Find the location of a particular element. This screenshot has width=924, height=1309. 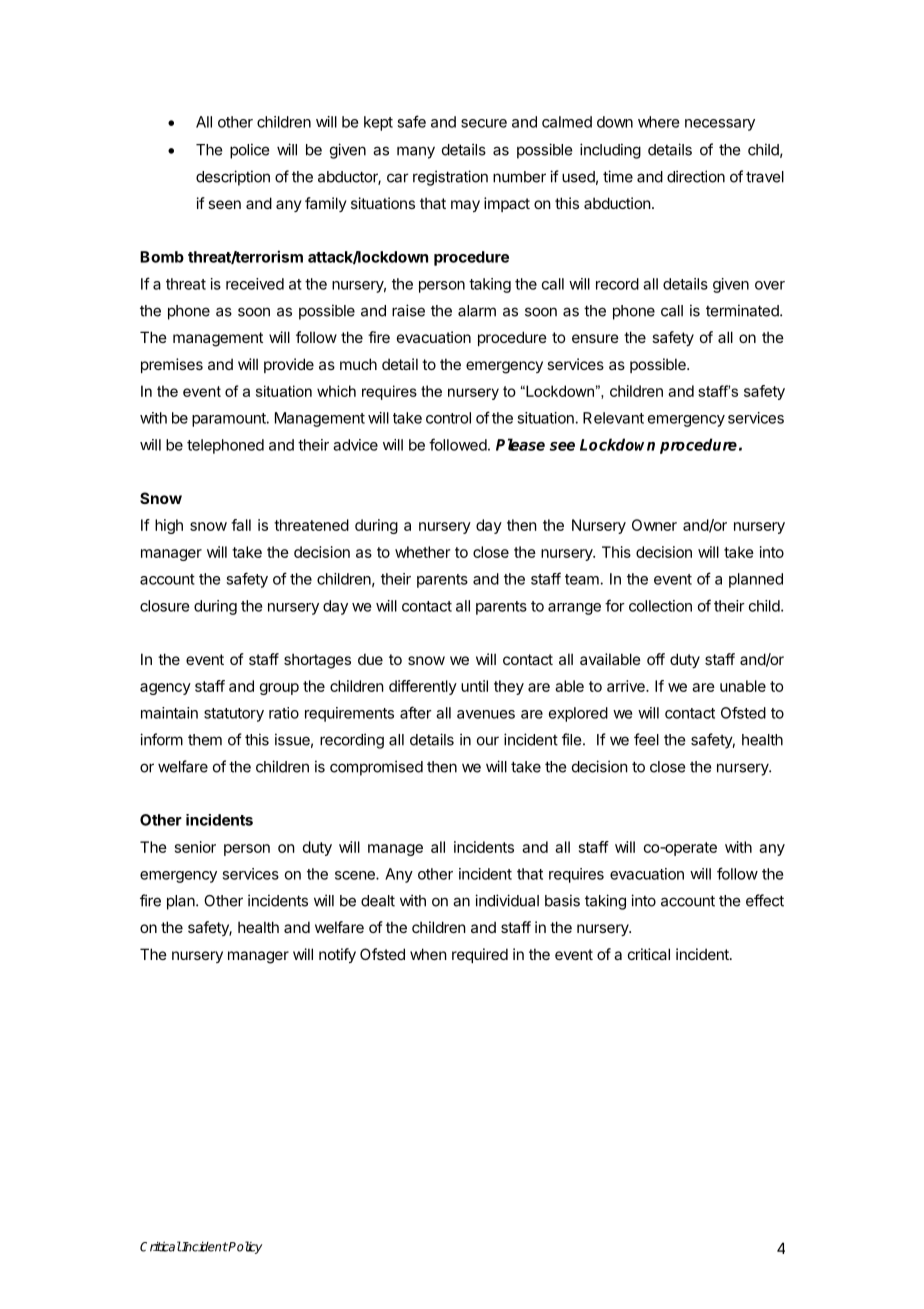

police is located at coordinates (250, 151).
